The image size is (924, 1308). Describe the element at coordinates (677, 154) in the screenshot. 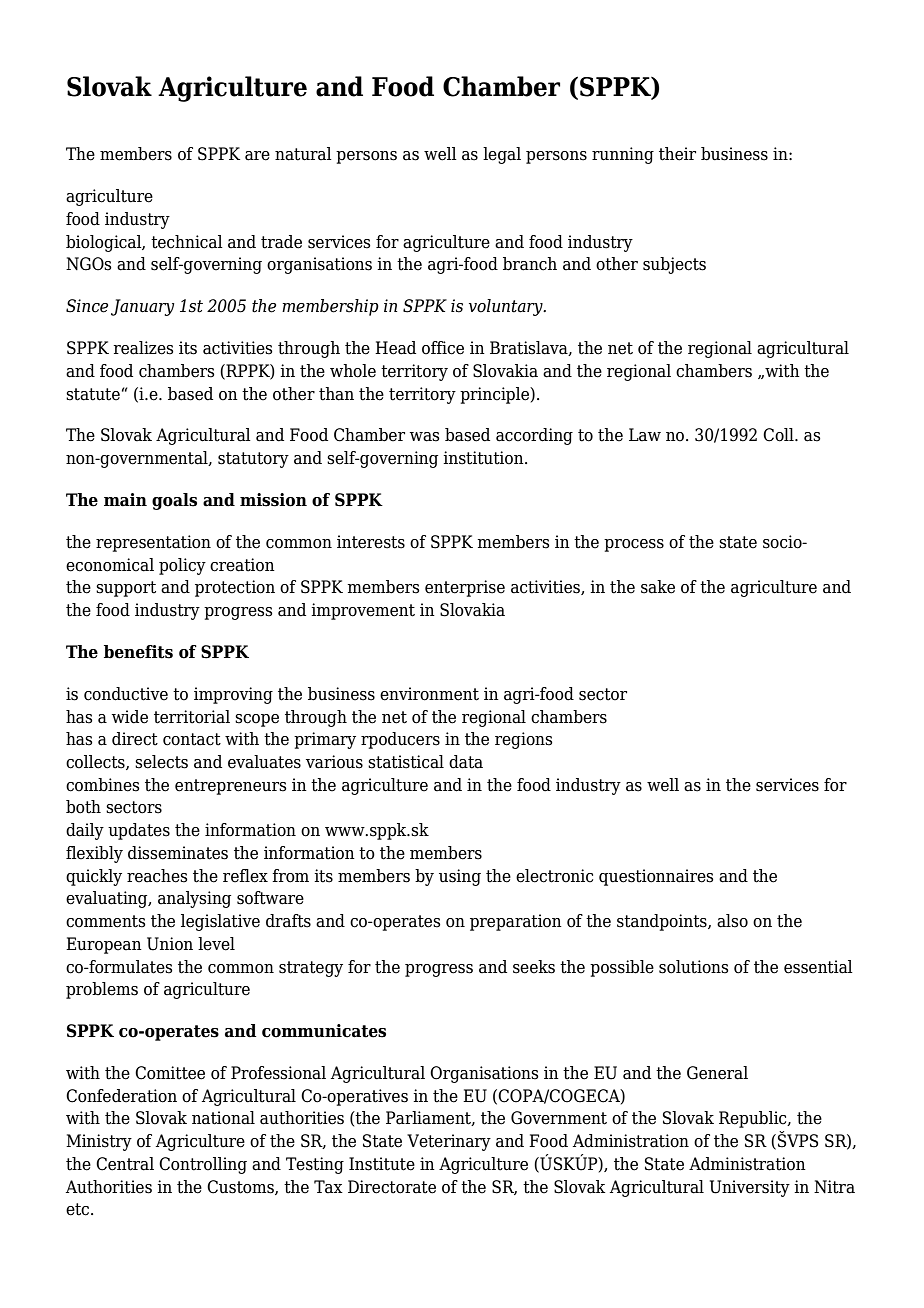

I see `their` at that location.
